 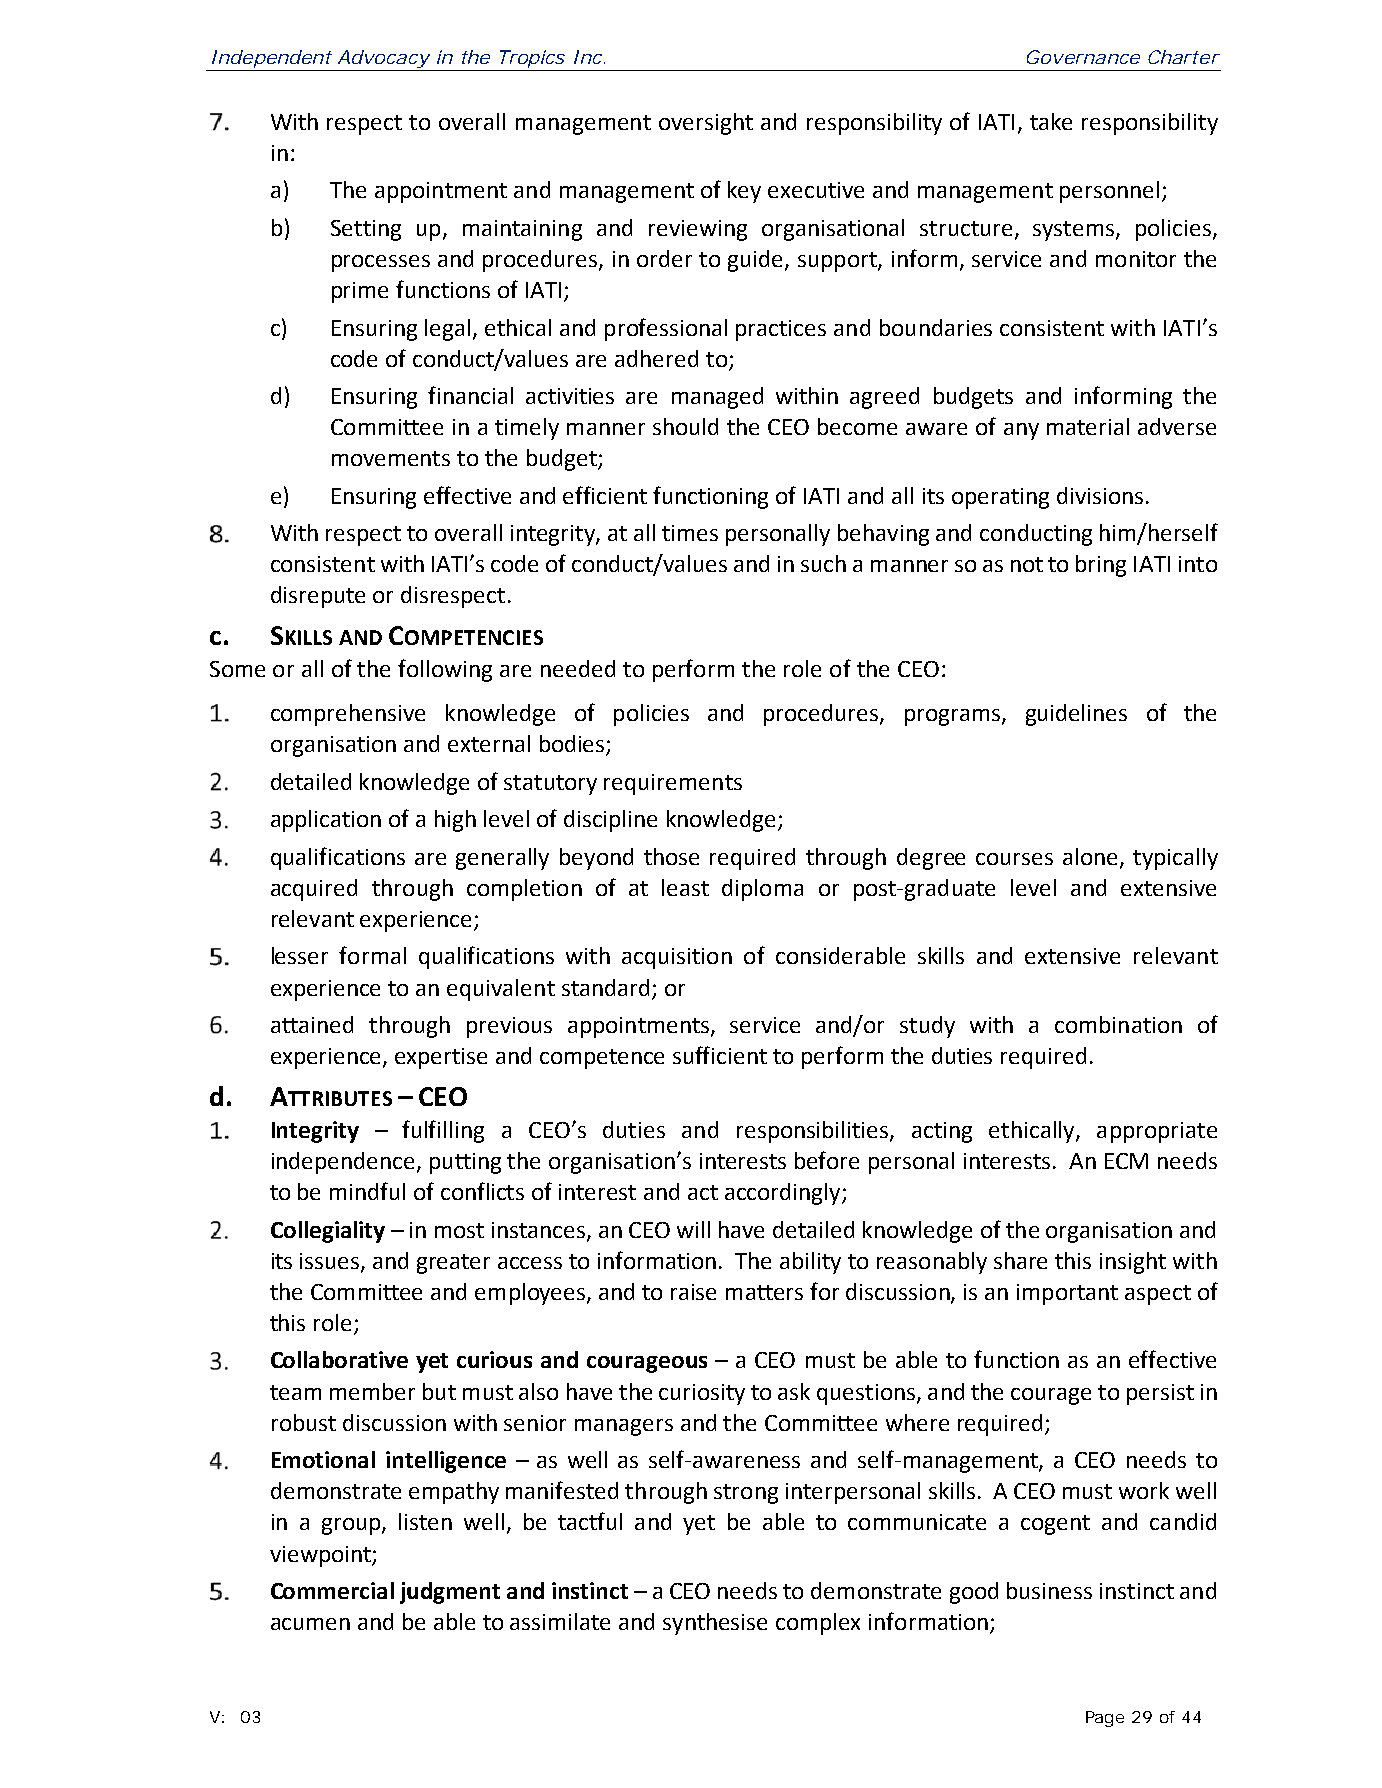 What do you see at coordinates (318, 597) in the screenshot?
I see `disrepute` at bounding box center [318, 597].
